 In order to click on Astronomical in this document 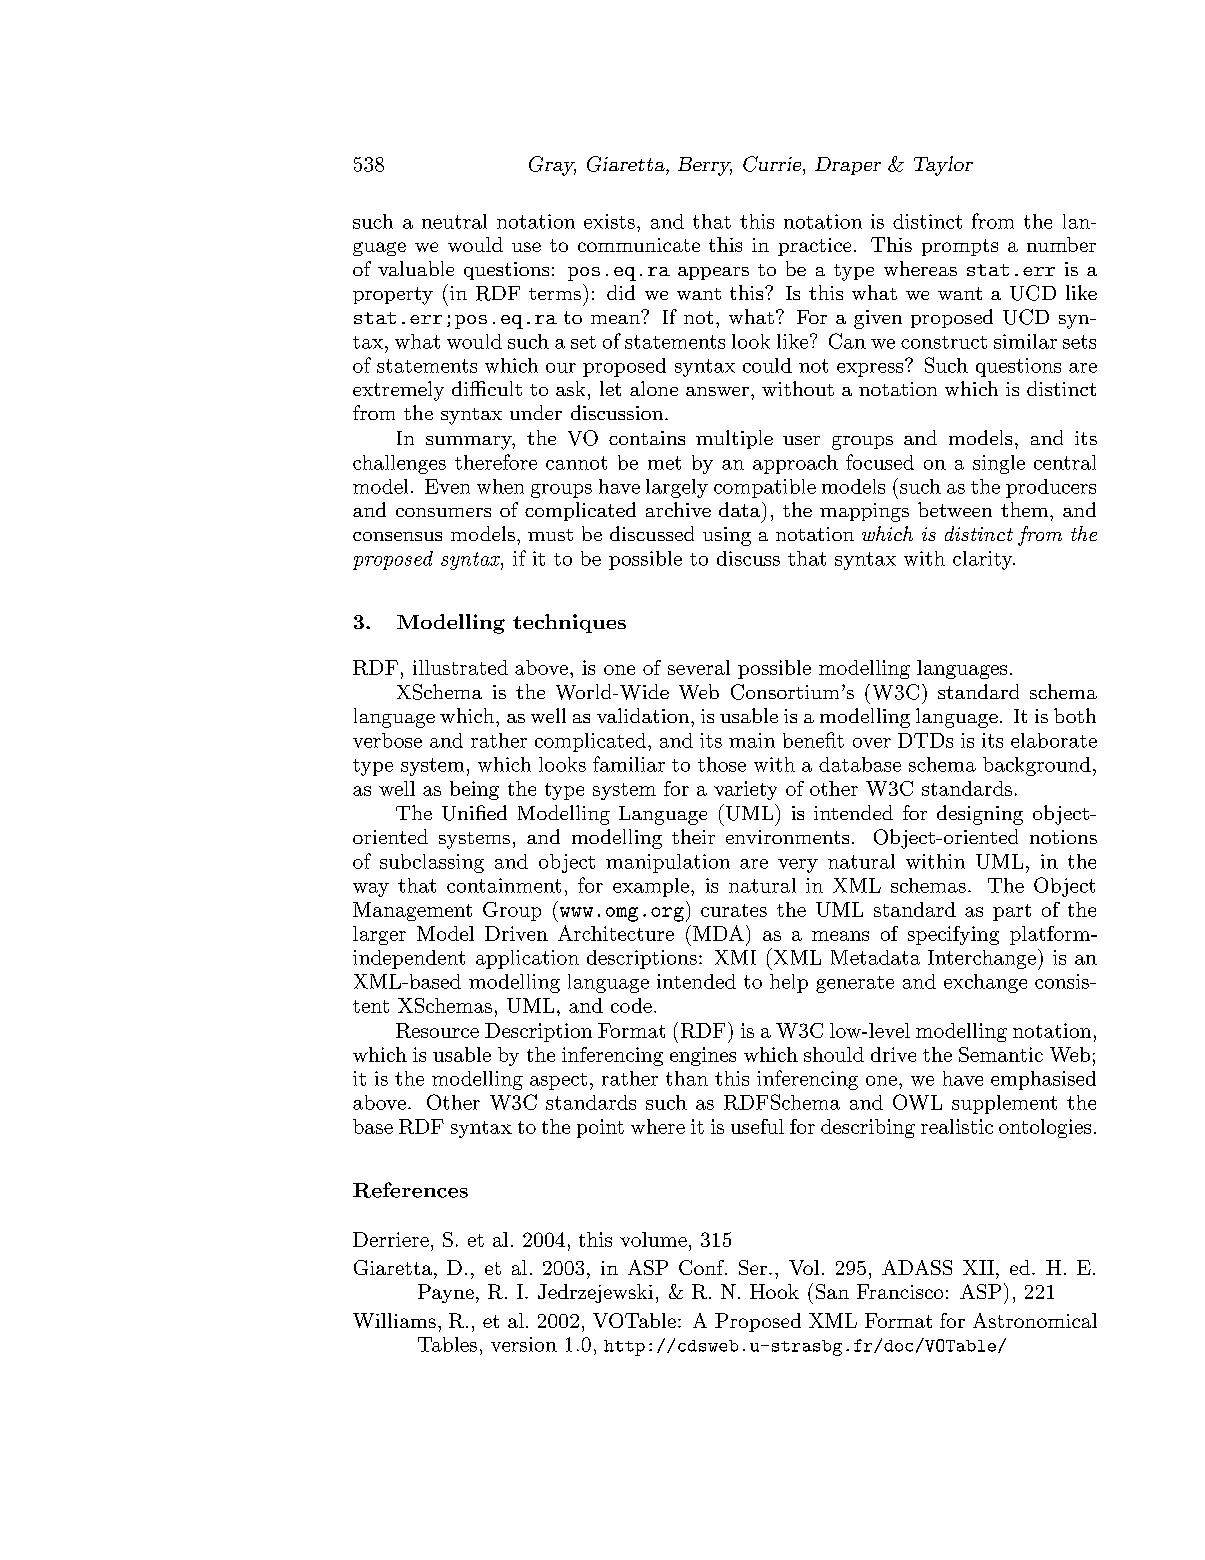, I will do `click(1035, 1320)`.
